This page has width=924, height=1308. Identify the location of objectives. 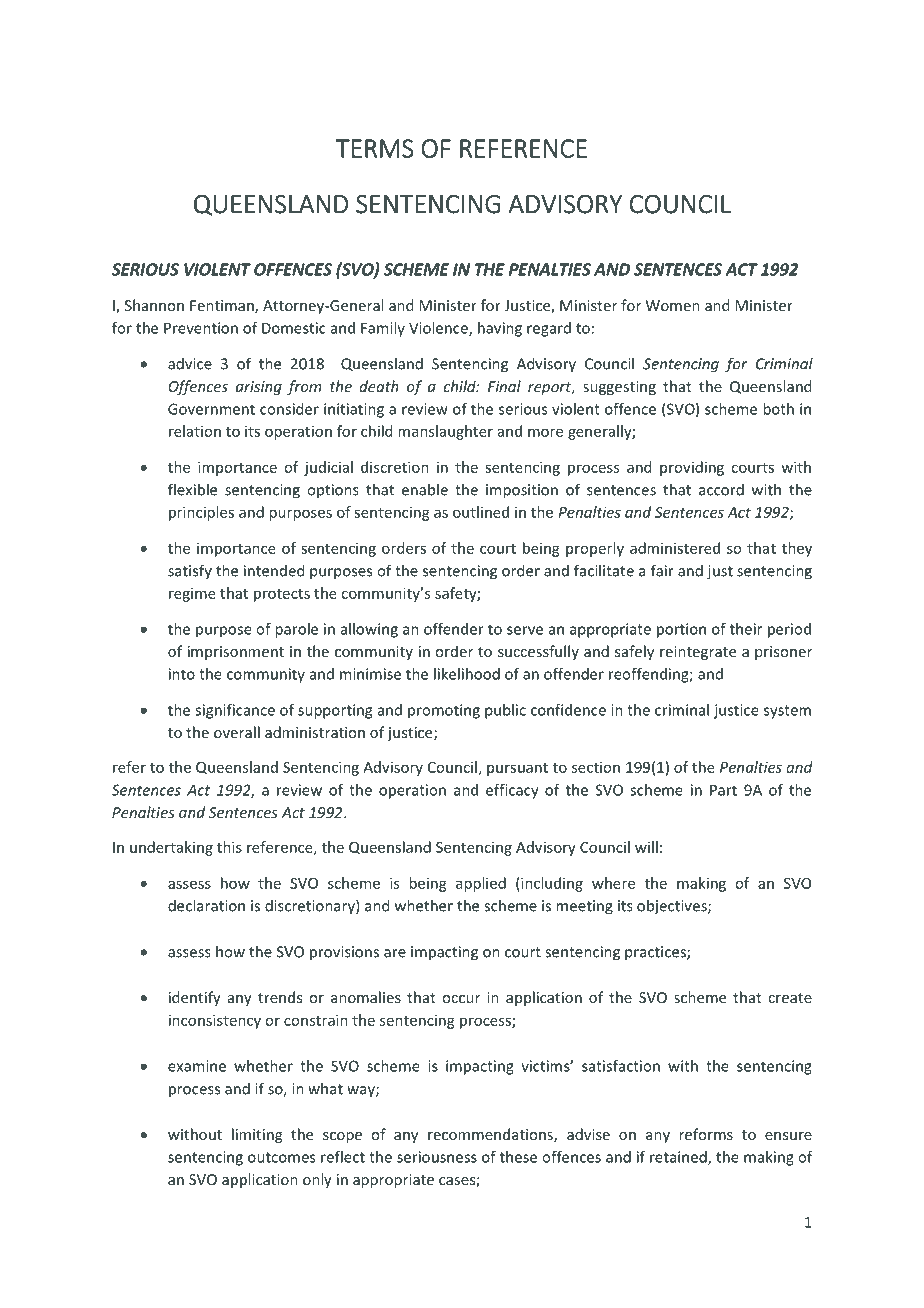
(673, 907).
